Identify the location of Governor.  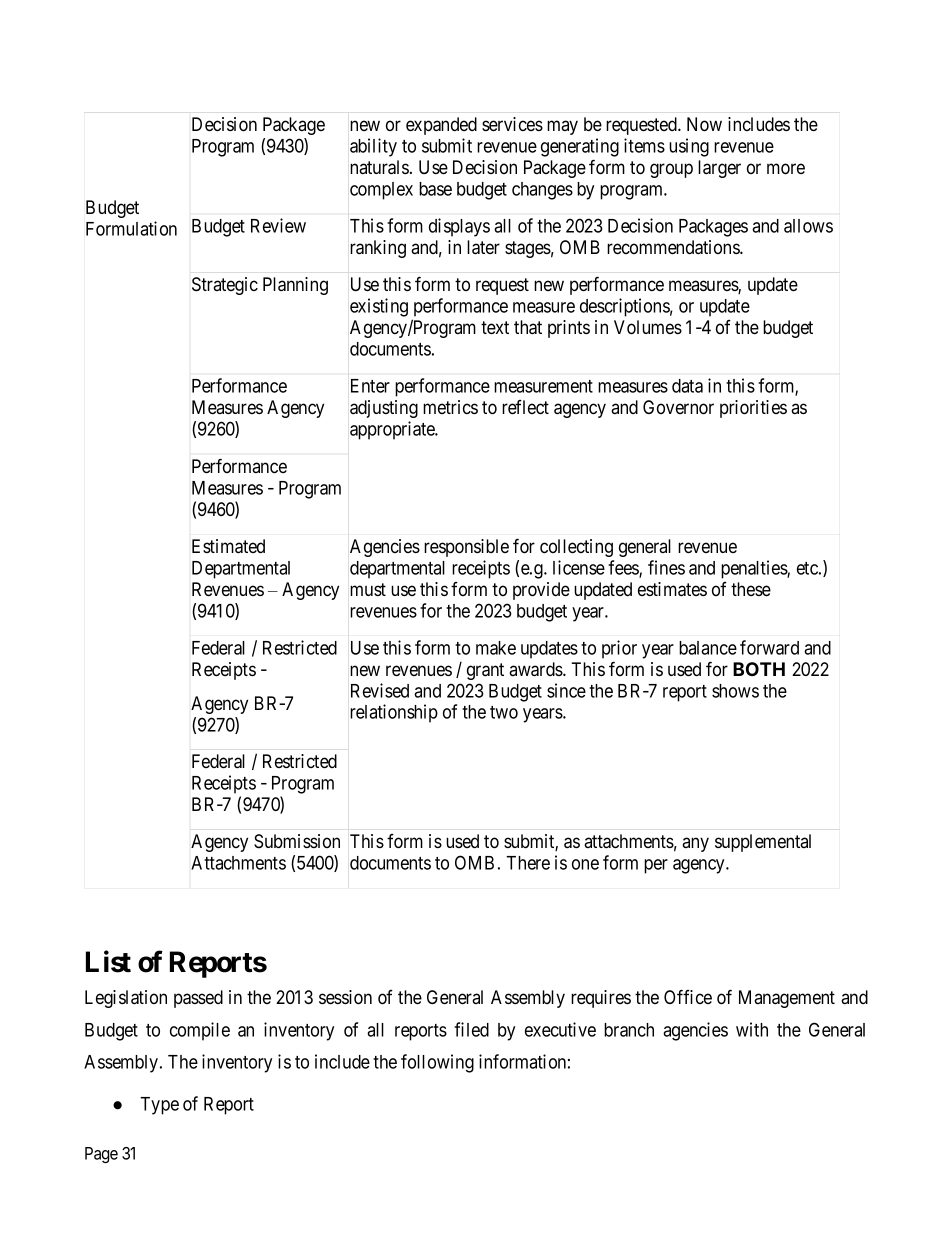
(678, 407).
